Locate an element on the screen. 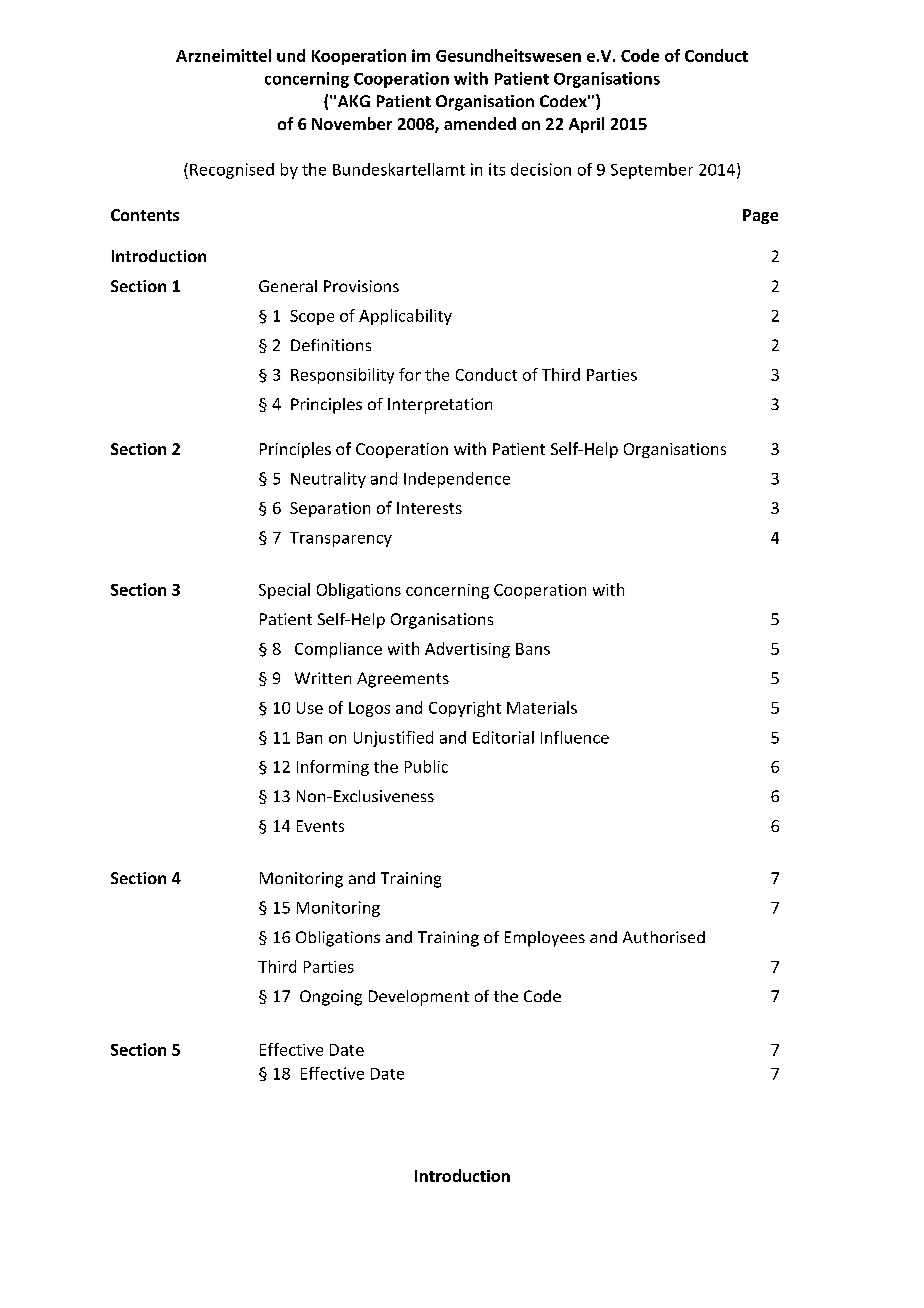  Special is located at coordinates (284, 591).
